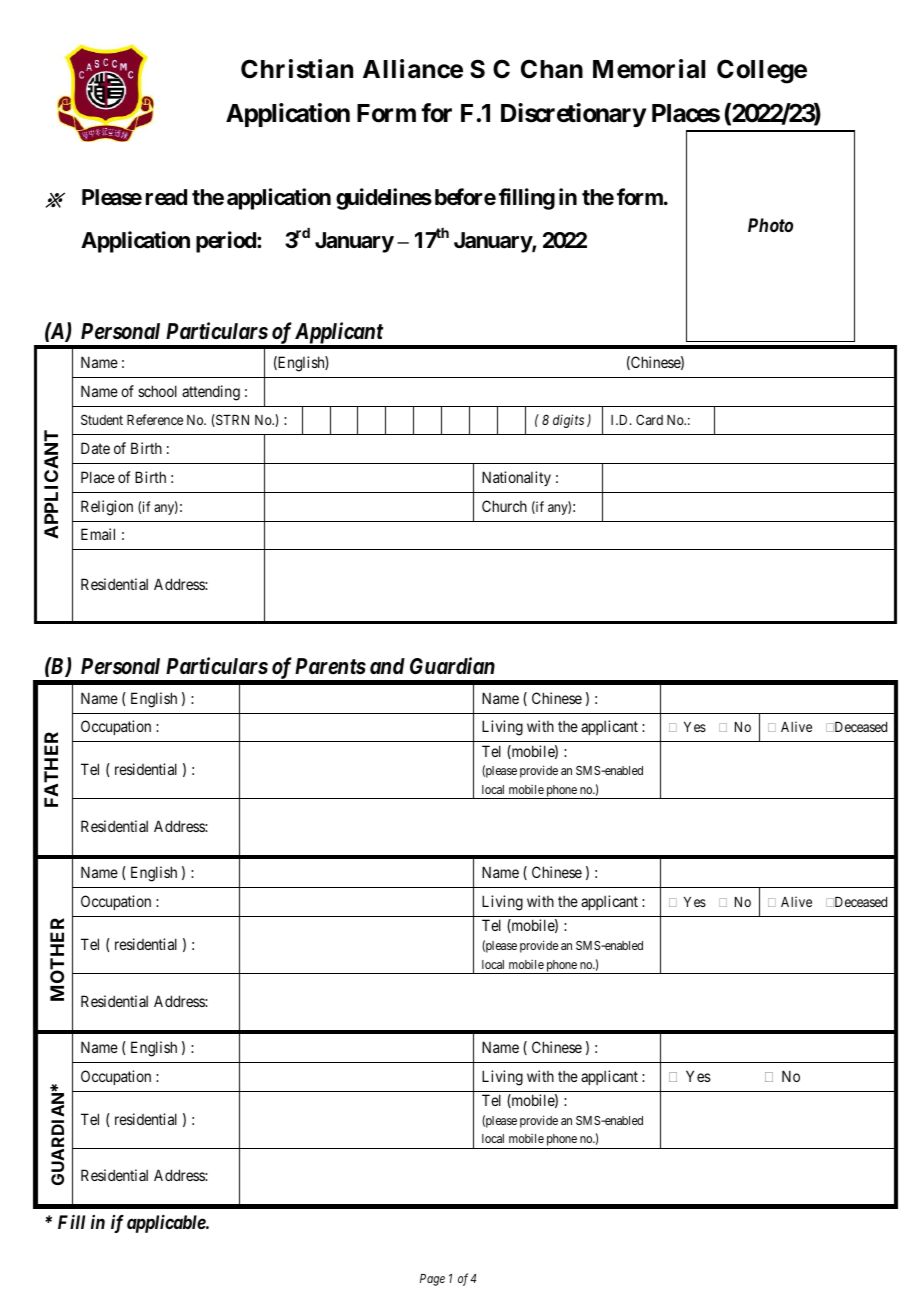  Describe the element at coordinates (568, 421) in the page. I see `digits` at that location.
